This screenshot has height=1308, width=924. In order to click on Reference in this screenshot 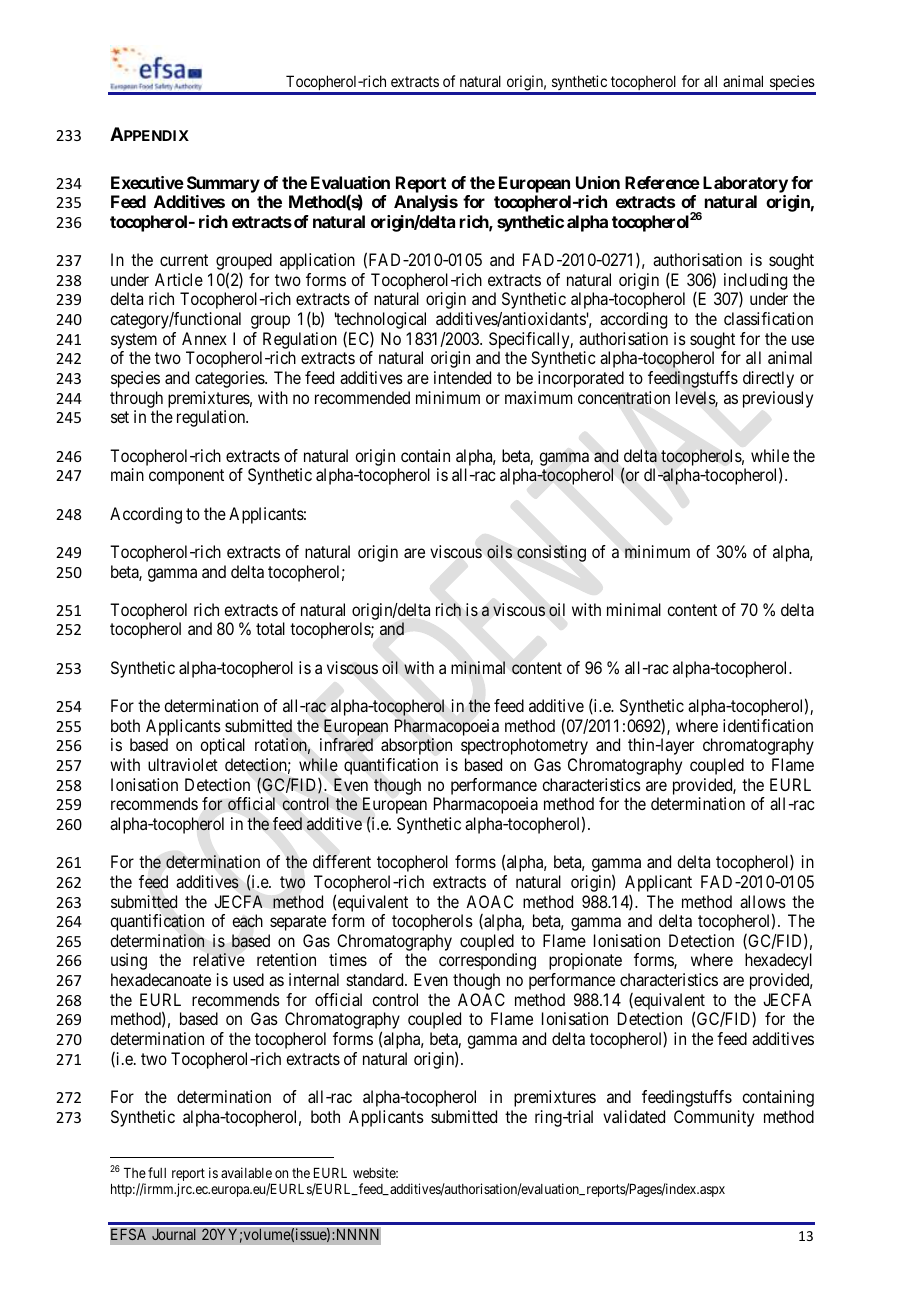, I will do `click(662, 182)`.
